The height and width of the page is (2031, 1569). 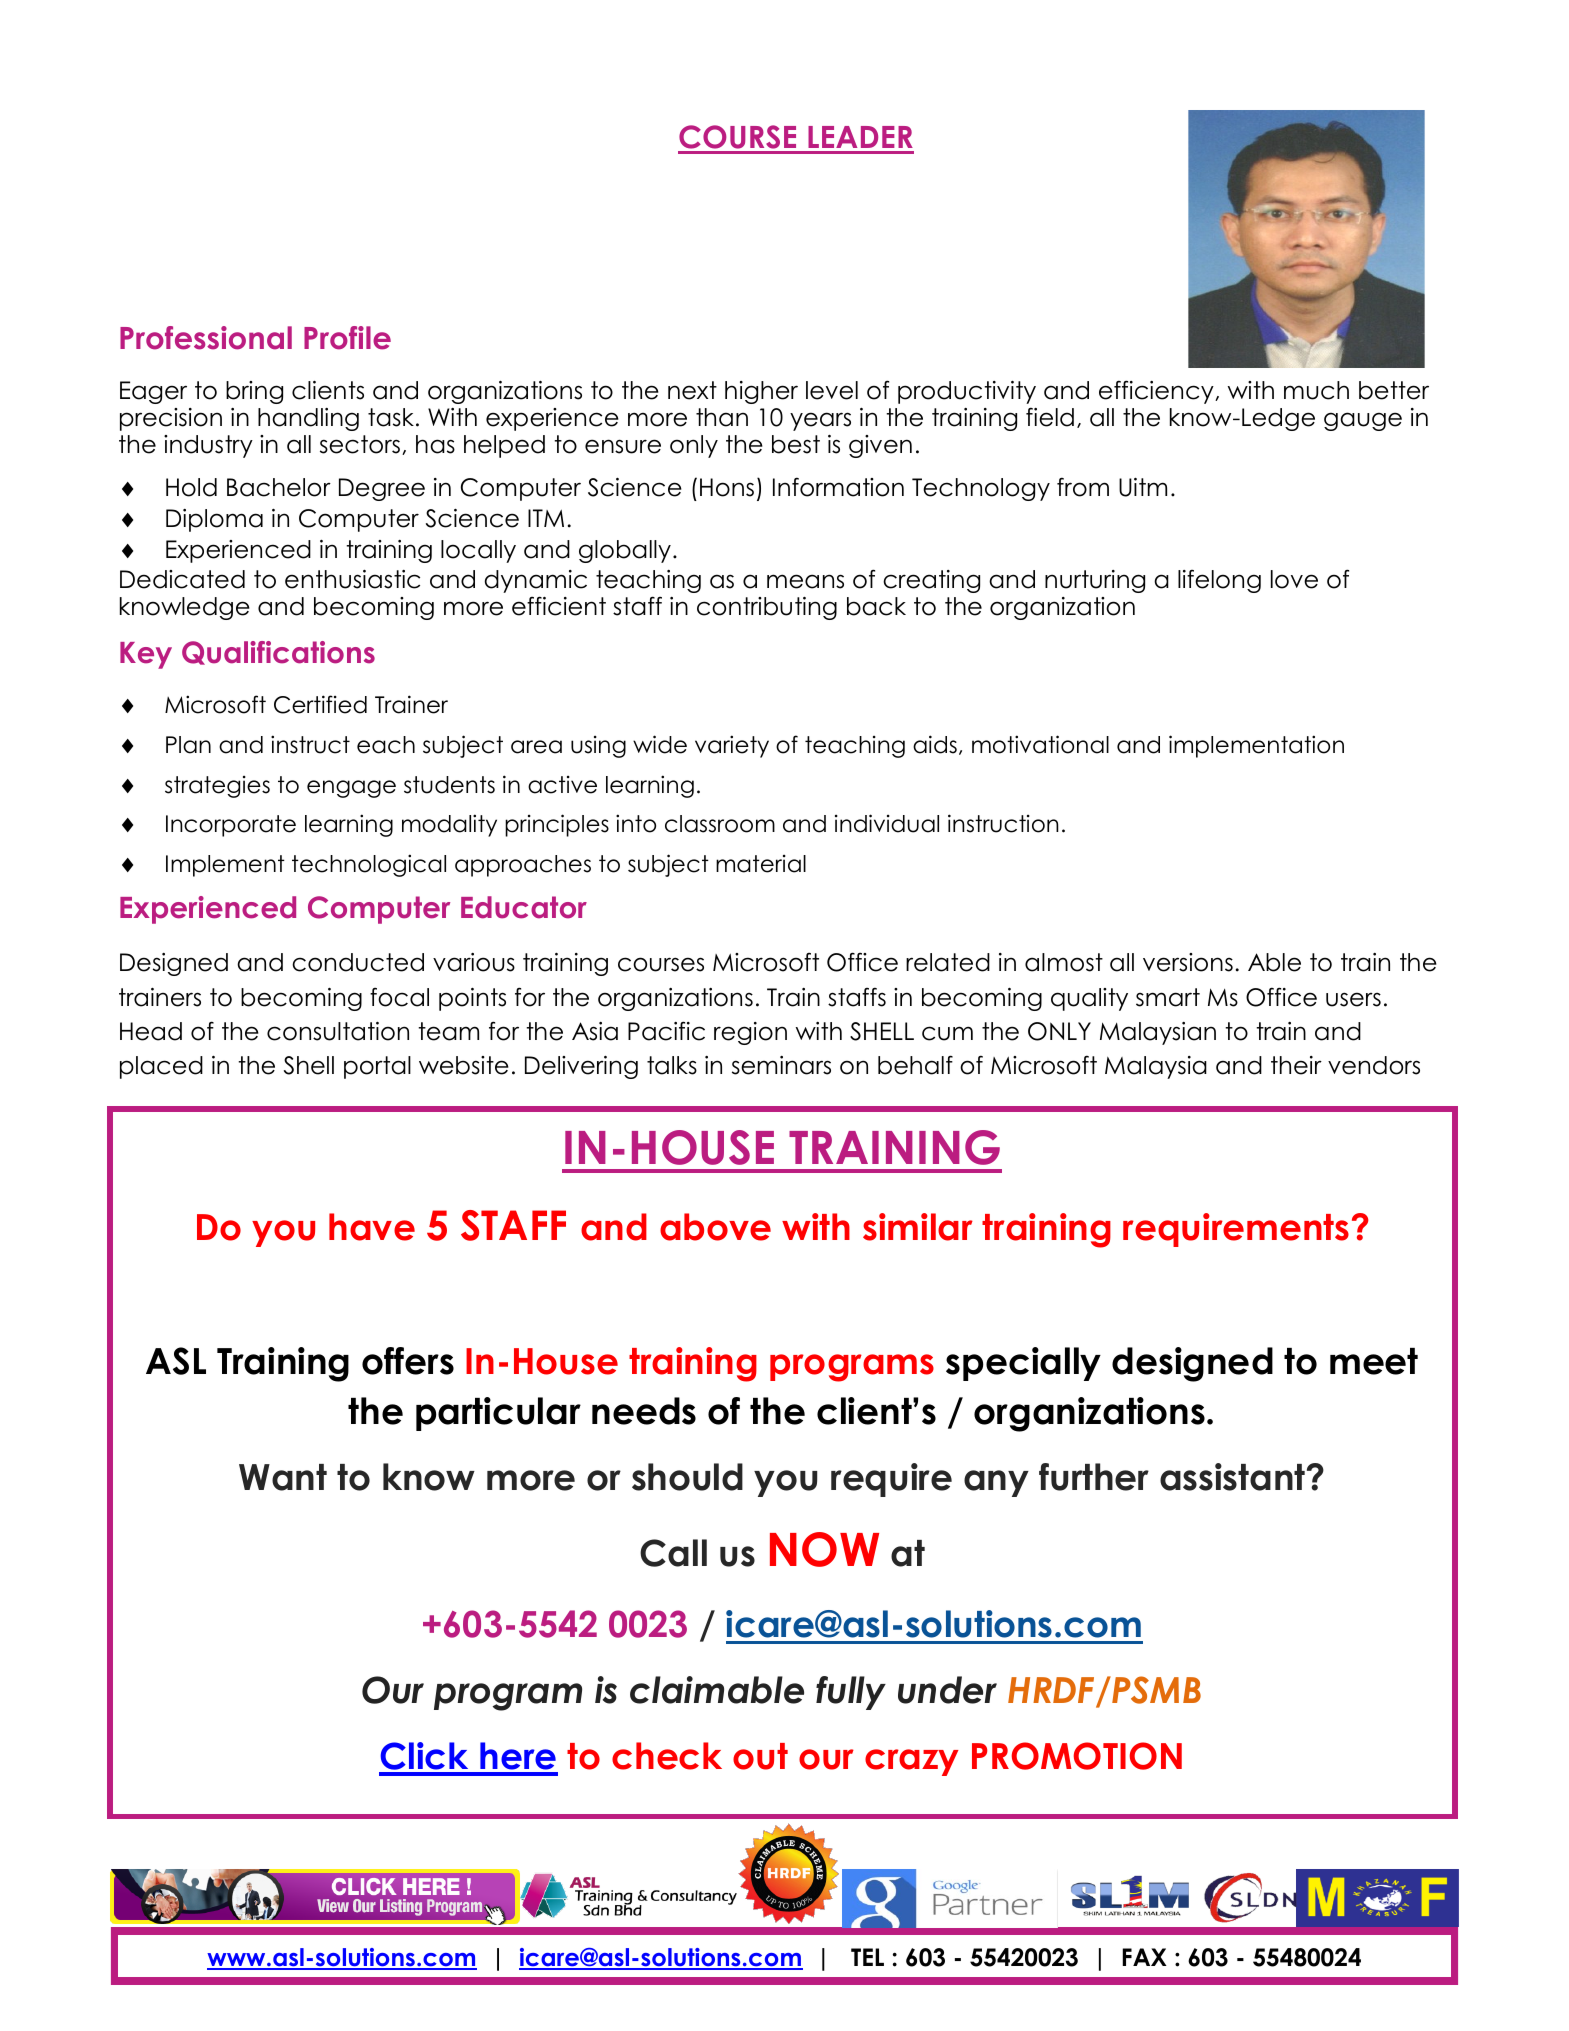 What do you see at coordinates (283, 1477) in the page?
I see `Want` at bounding box center [283, 1477].
